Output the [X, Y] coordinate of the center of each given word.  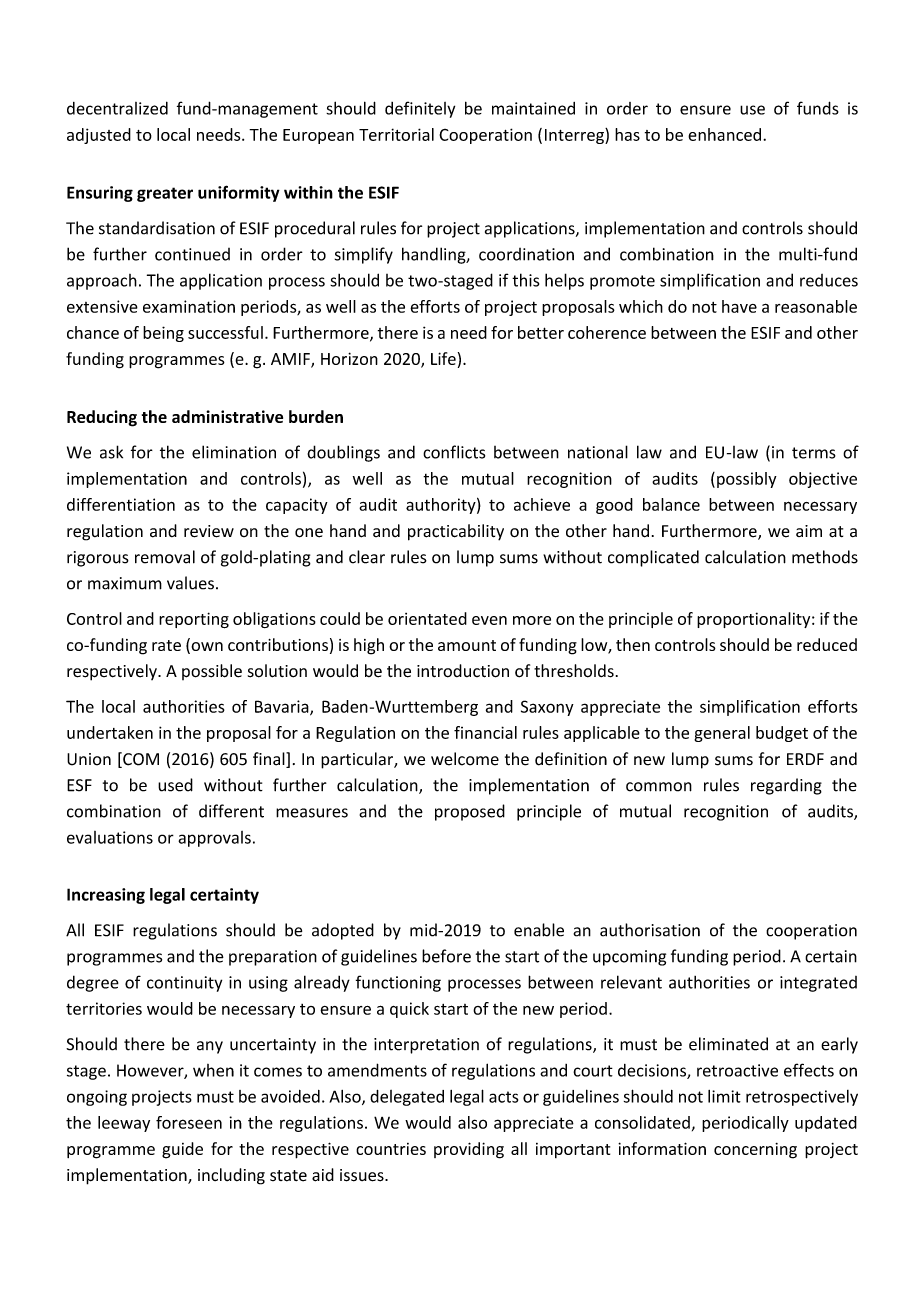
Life [443, 358]
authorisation [650, 930]
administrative [227, 416]
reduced [827, 644]
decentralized [117, 108]
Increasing [106, 896]
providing [469, 1150]
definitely [420, 109]
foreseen [189, 1122]
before [446, 956]
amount [467, 645]
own [206, 648]
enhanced [724, 134]
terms [814, 453]
